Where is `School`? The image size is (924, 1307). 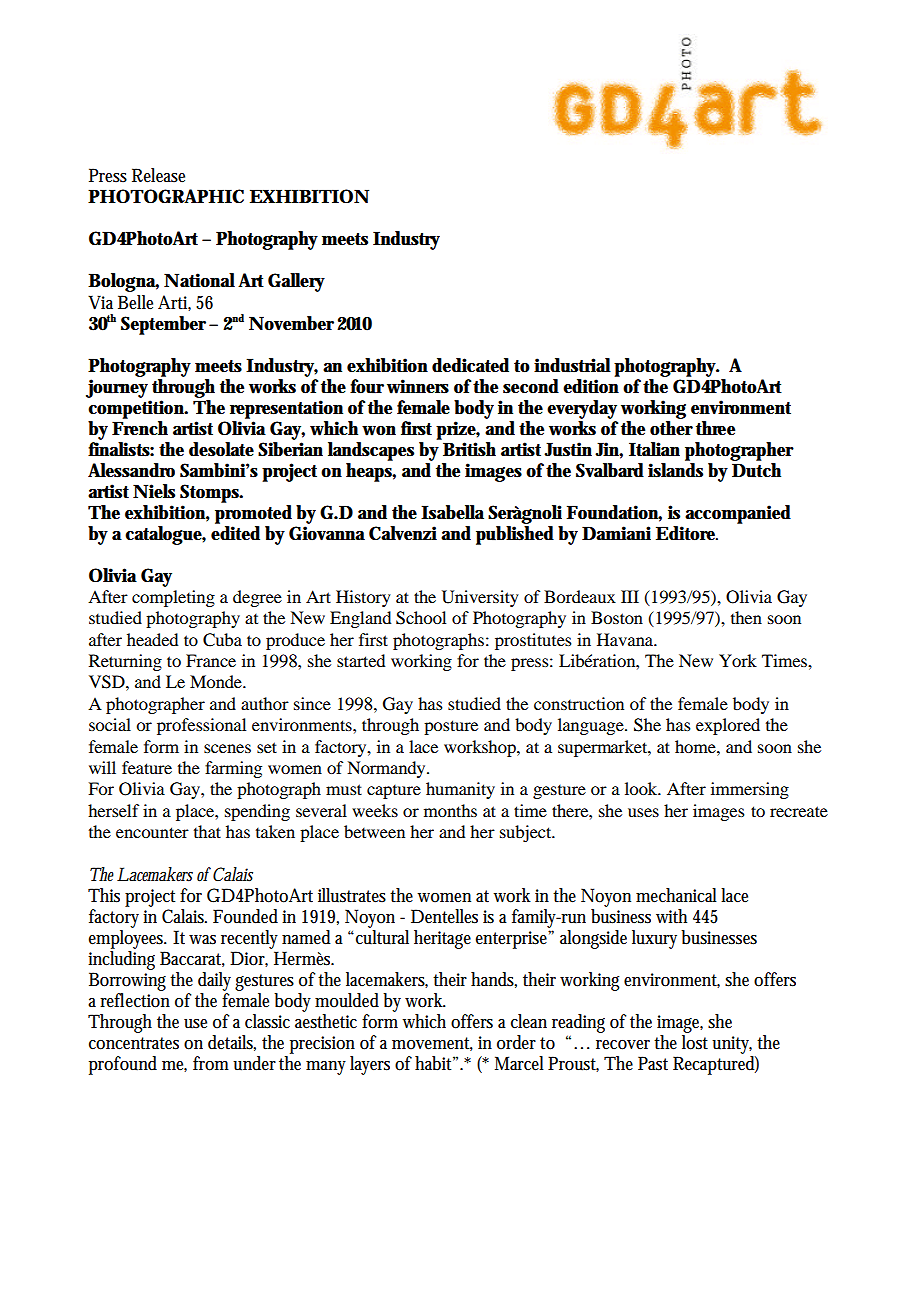
School is located at coordinates (421, 618).
